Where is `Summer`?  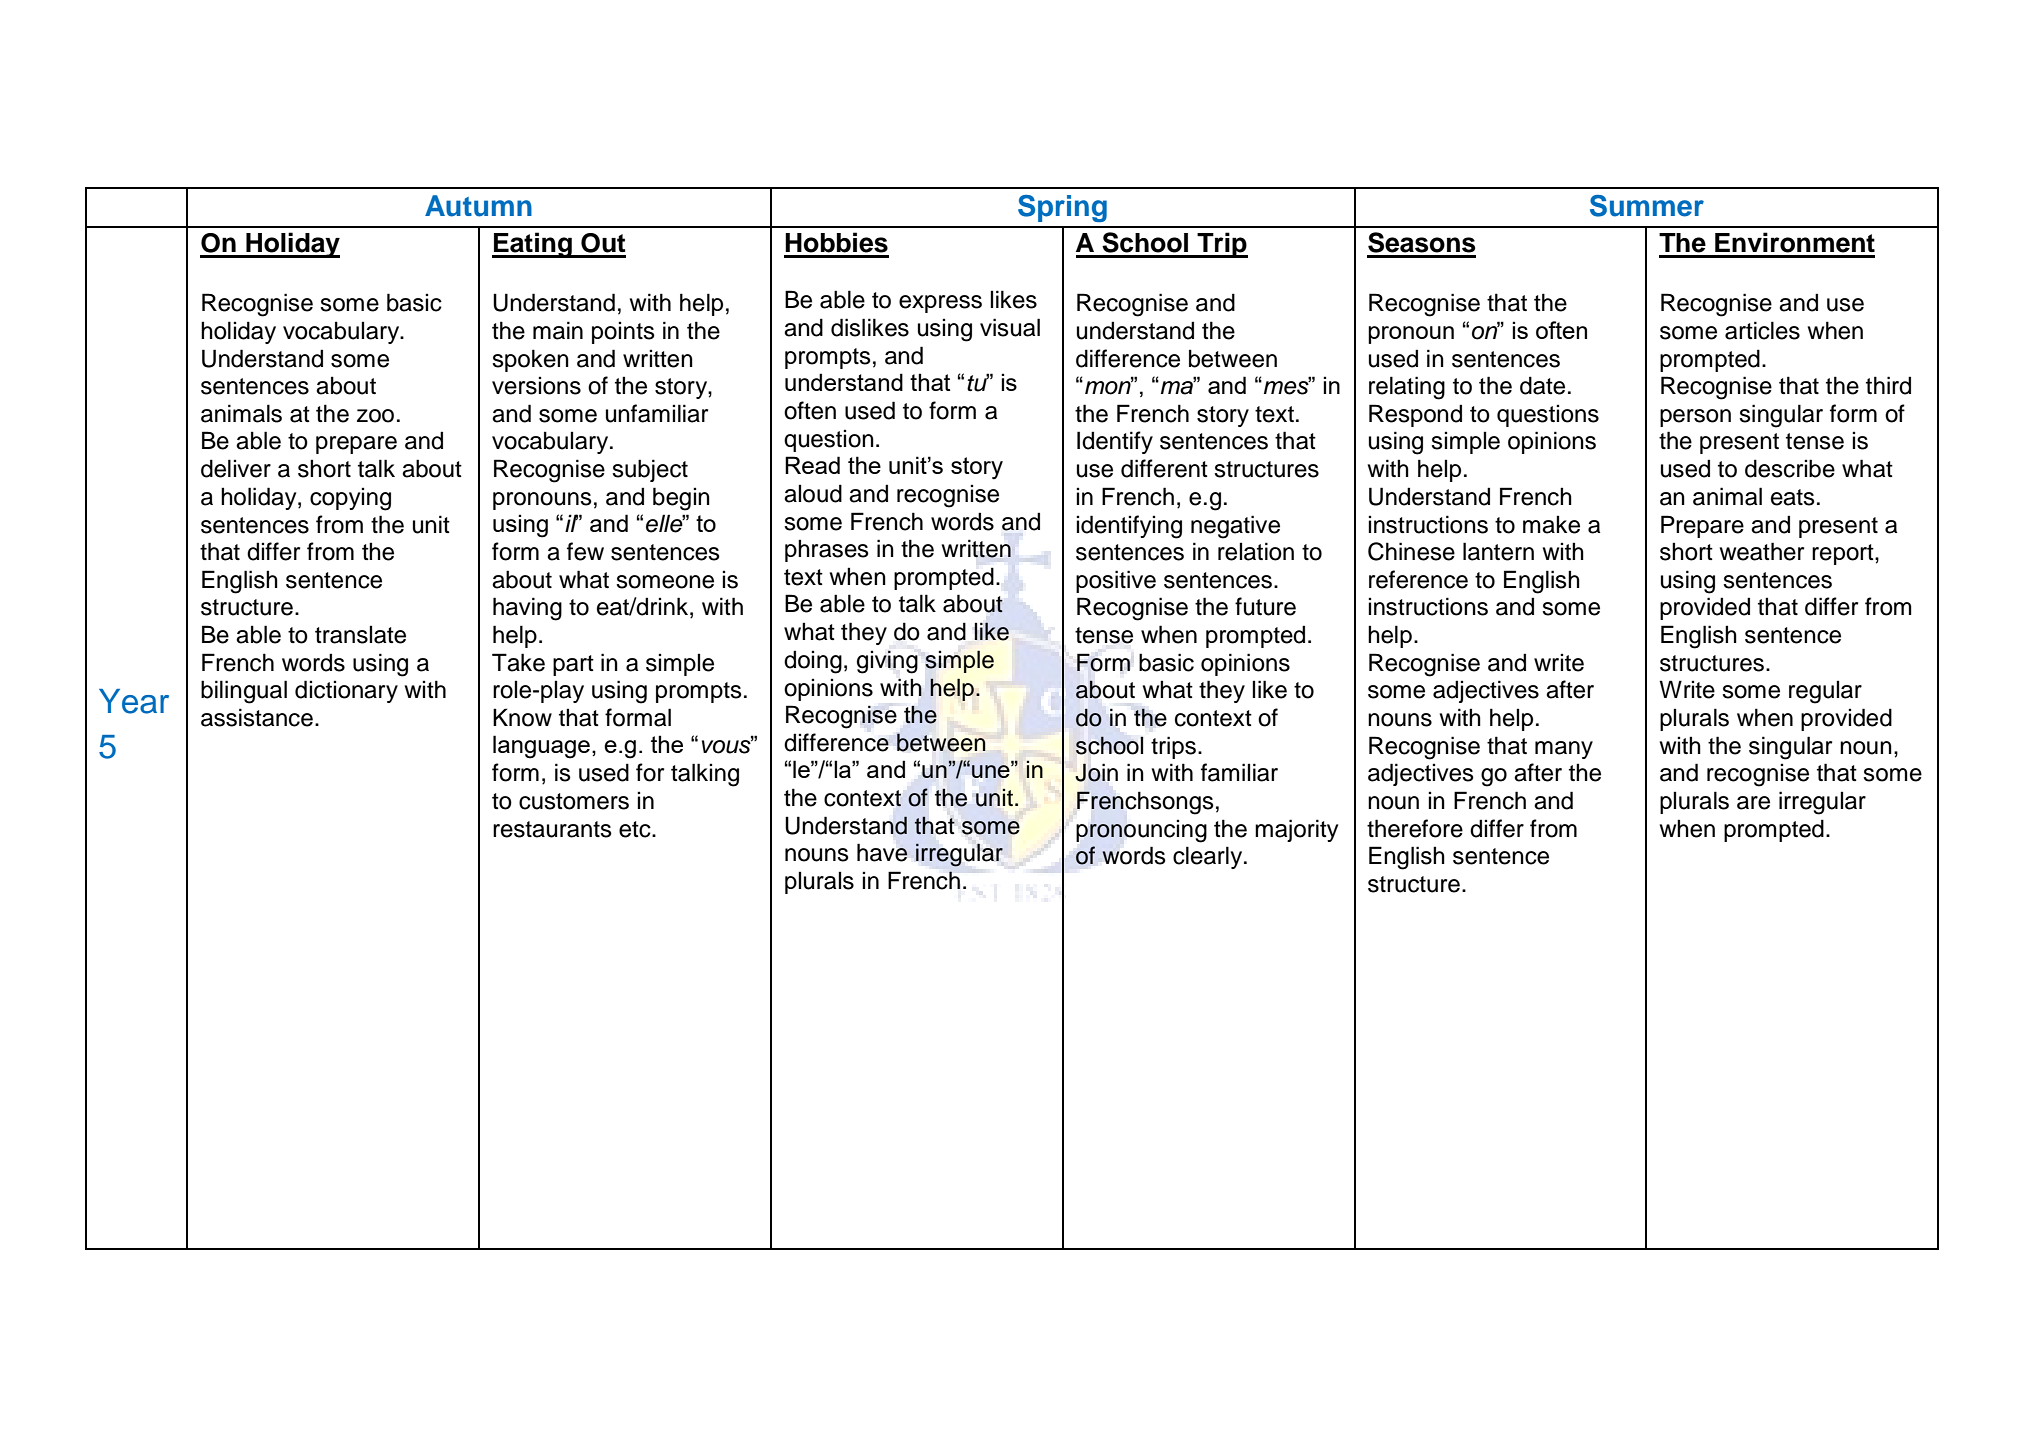
Summer is located at coordinates (1647, 206).
